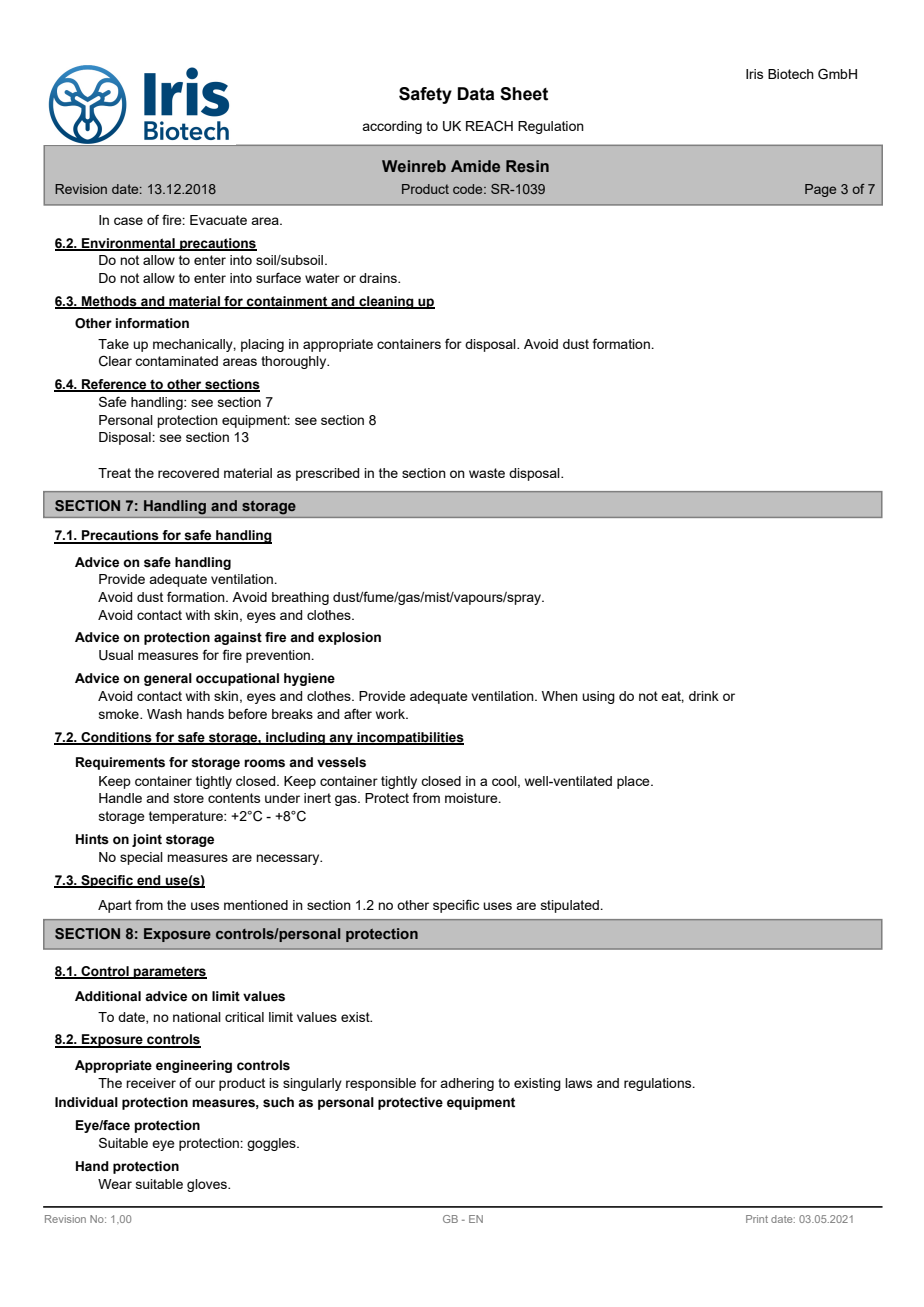 The image size is (924, 1307). What do you see at coordinates (704, 696) in the screenshot?
I see `drink` at bounding box center [704, 696].
